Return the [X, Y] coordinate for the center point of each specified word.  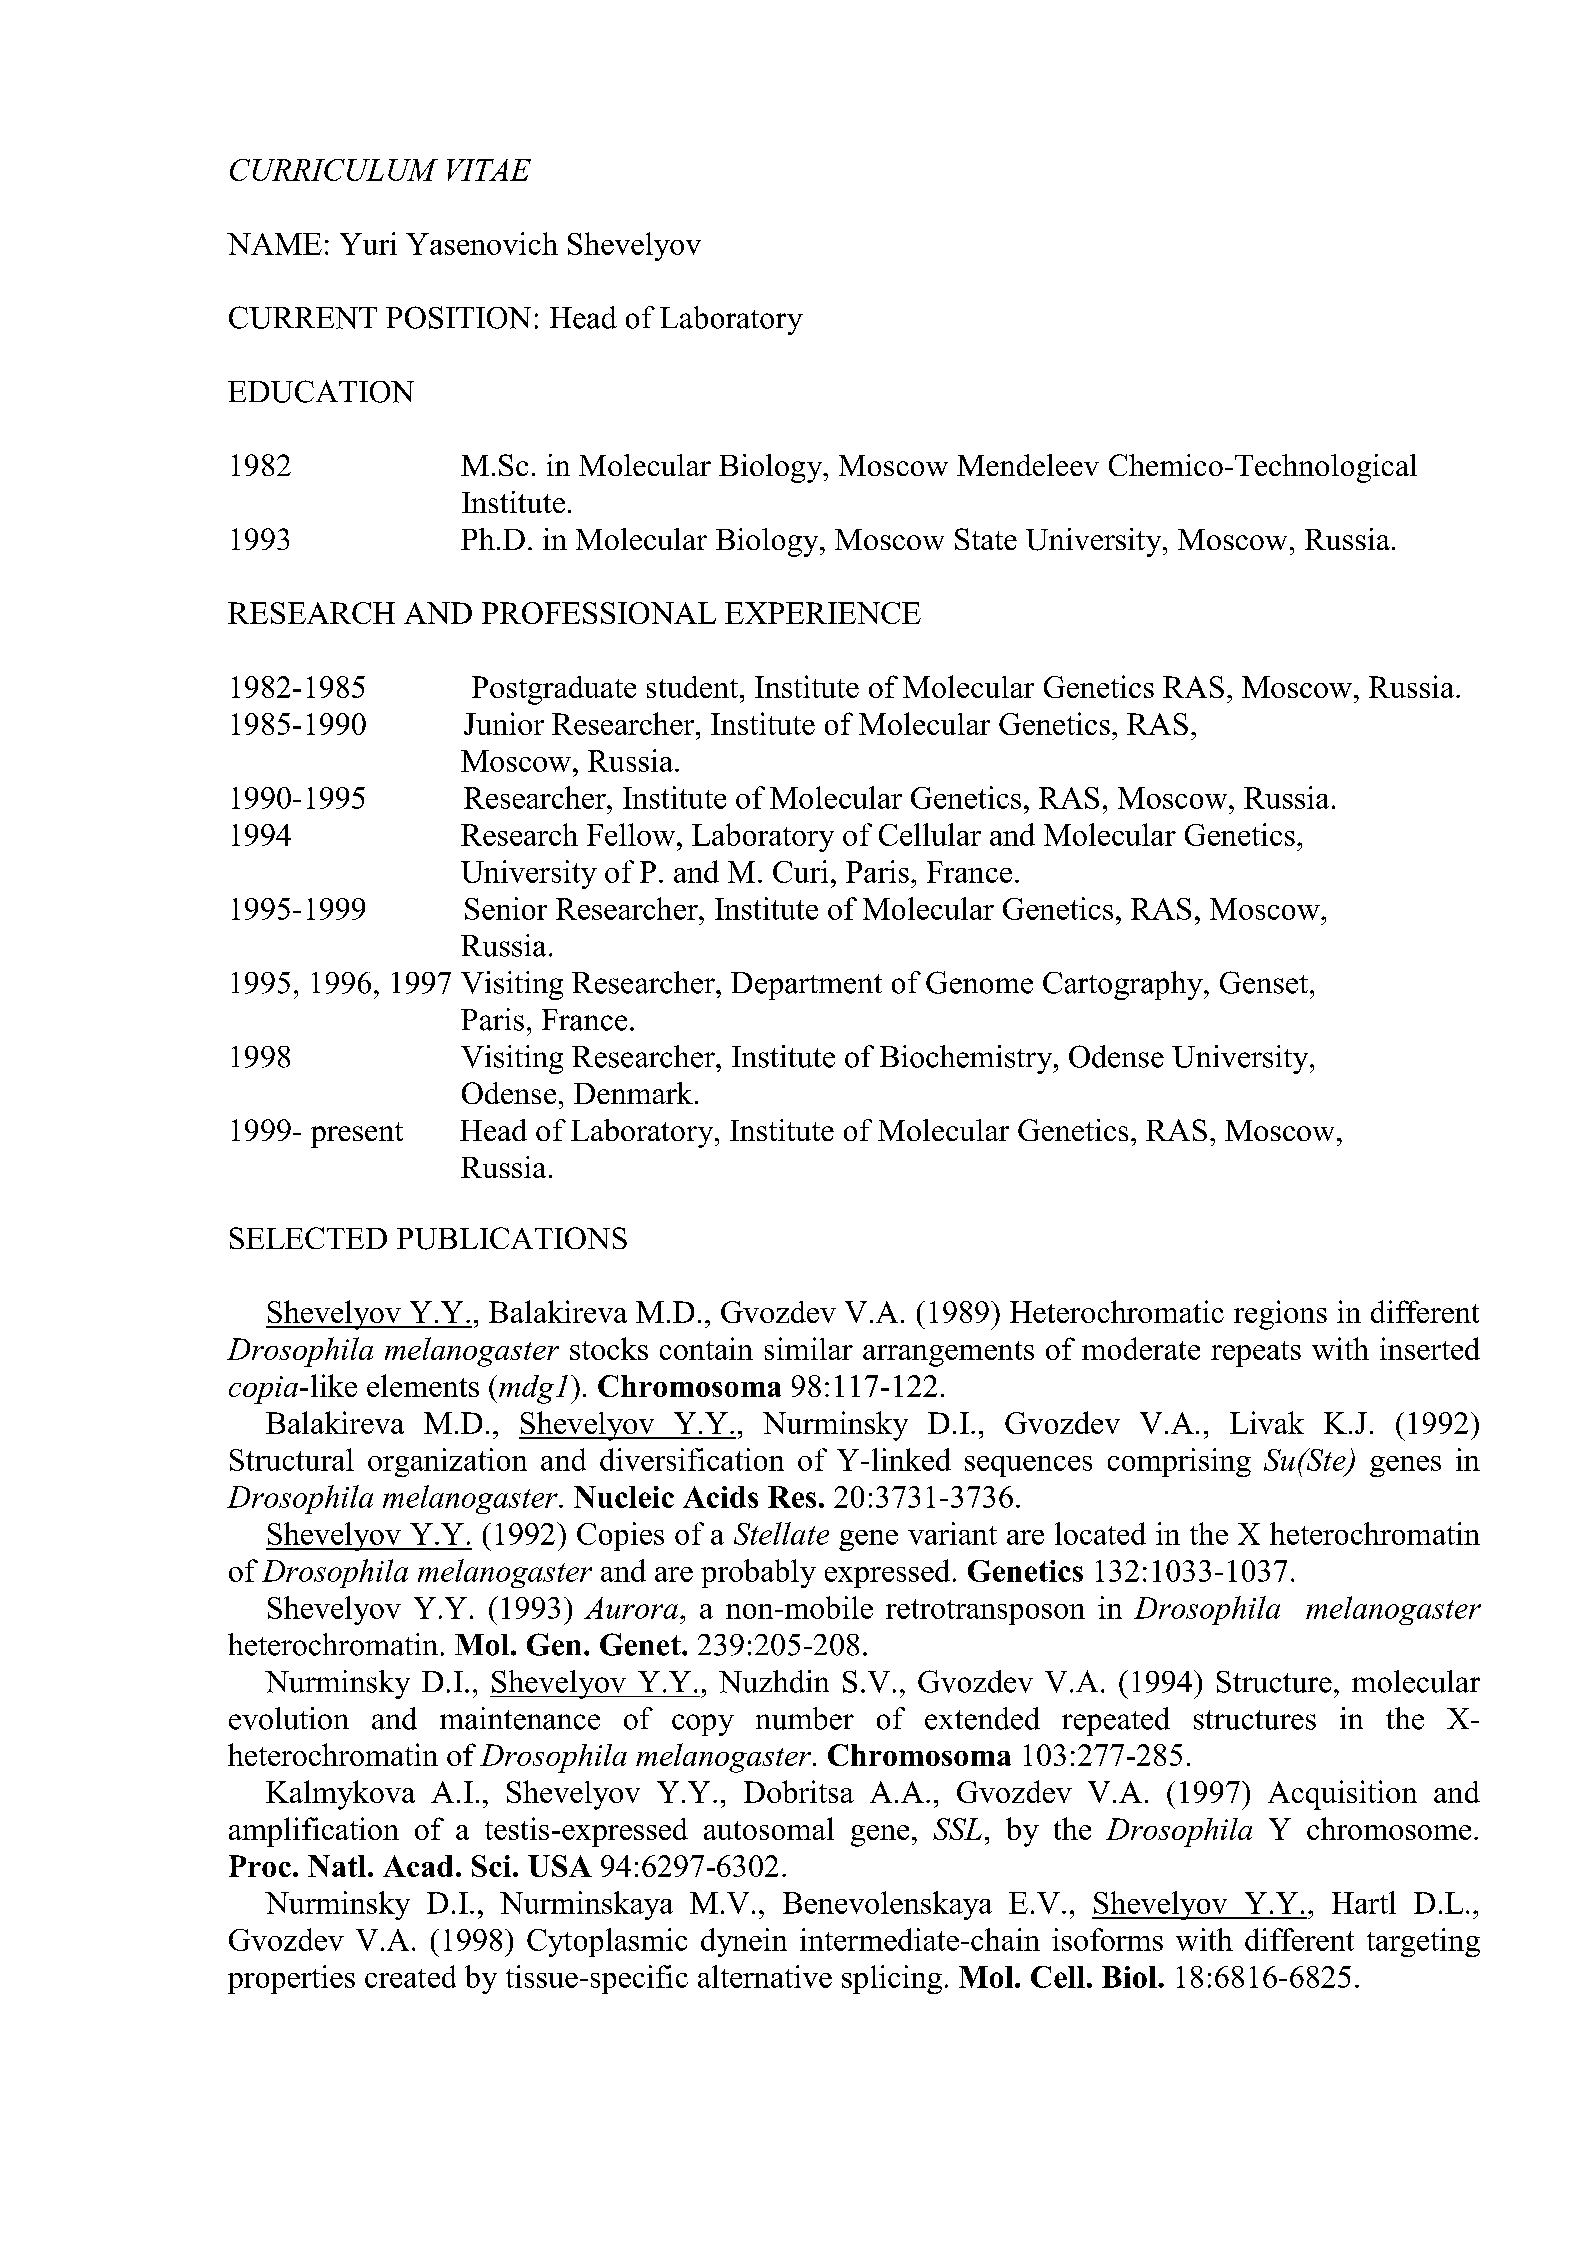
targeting [1423, 1942]
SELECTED [308, 1238]
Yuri [368, 243]
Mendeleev [1028, 465]
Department [806, 986]
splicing [892, 1979]
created [410, 1976]
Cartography [1124, 985]
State [986, 539]
